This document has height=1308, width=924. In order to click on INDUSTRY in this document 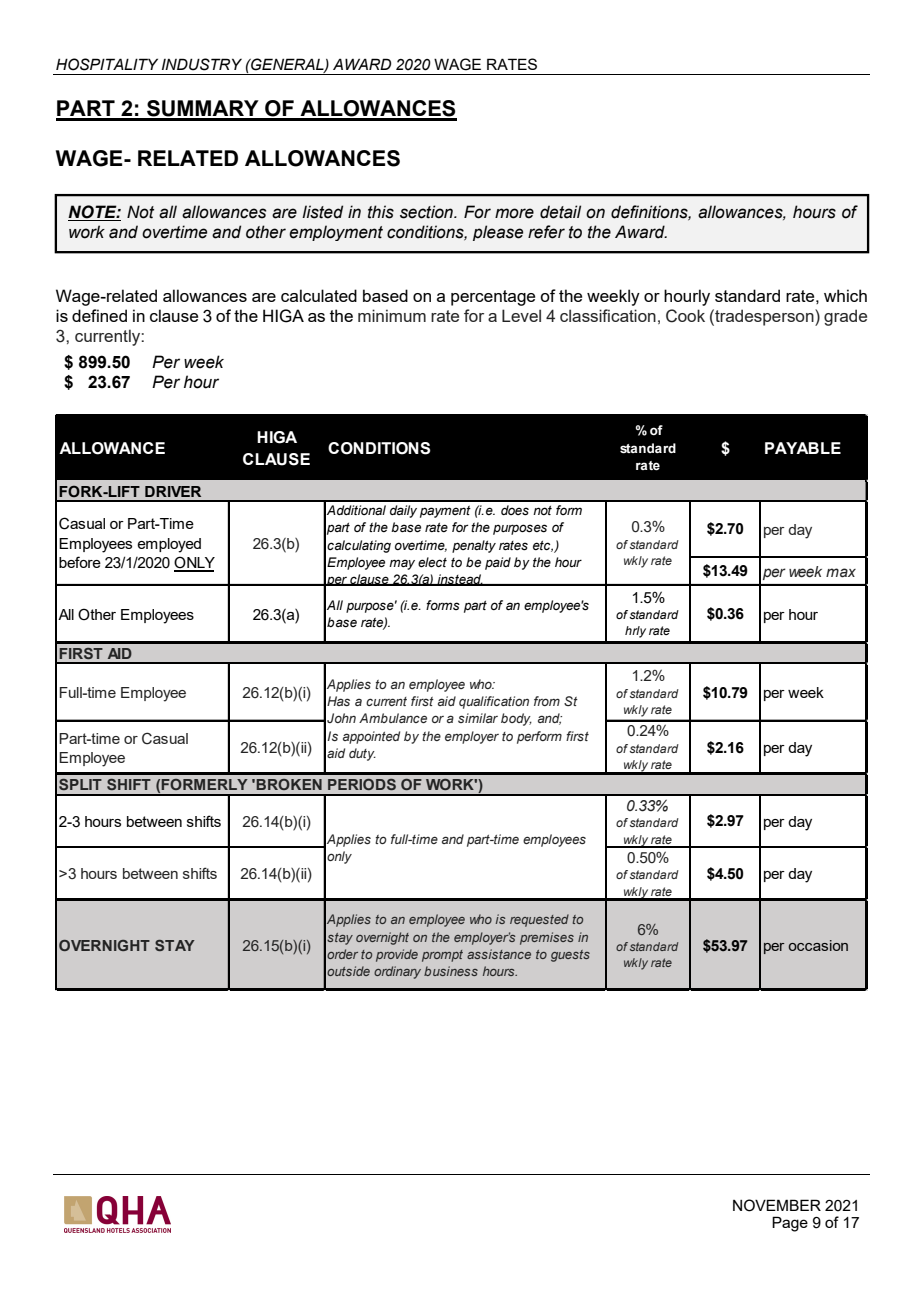, I will do `click(202, 64)`.
